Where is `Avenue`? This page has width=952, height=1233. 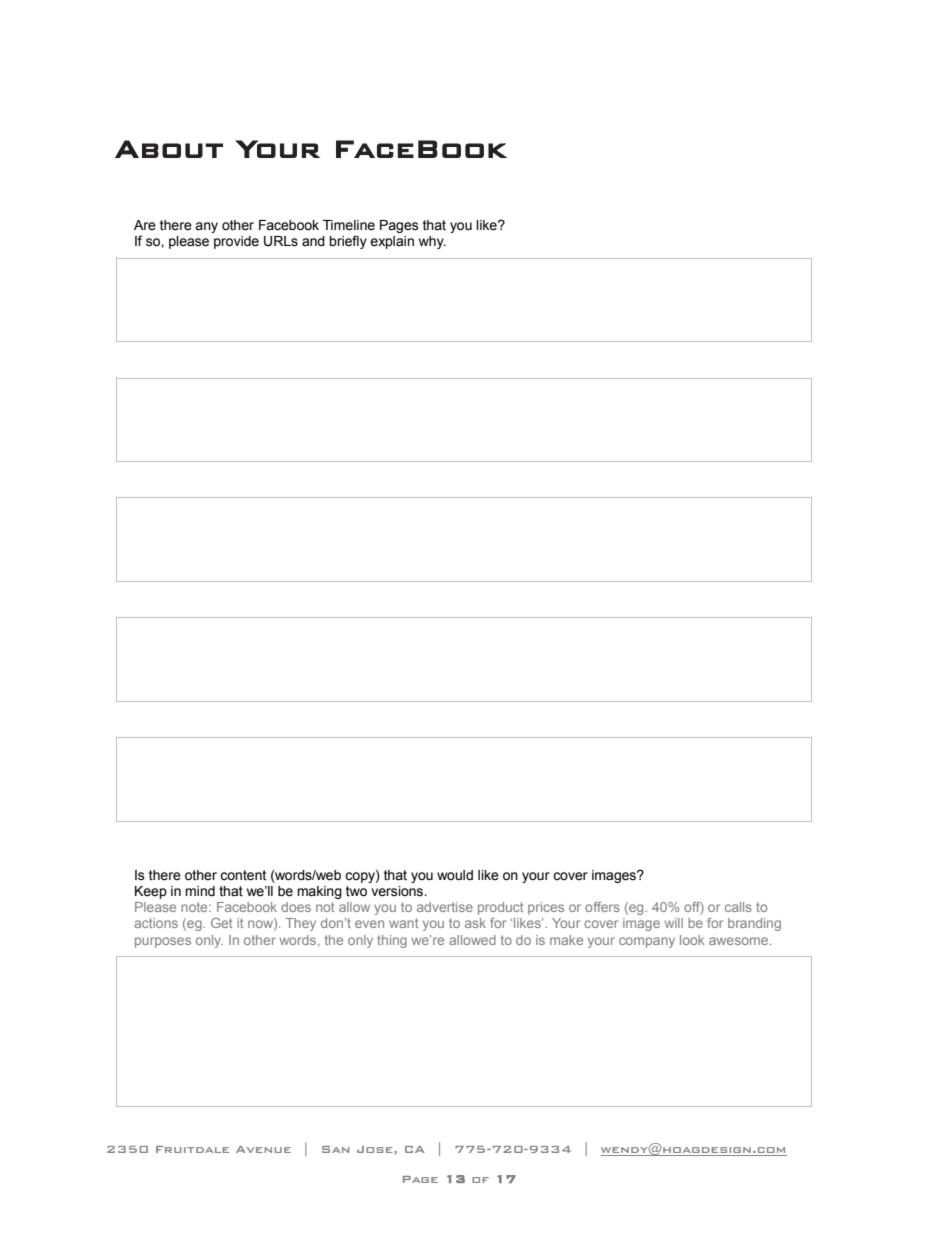
Avenue is located at coordinates (263, 1149).
